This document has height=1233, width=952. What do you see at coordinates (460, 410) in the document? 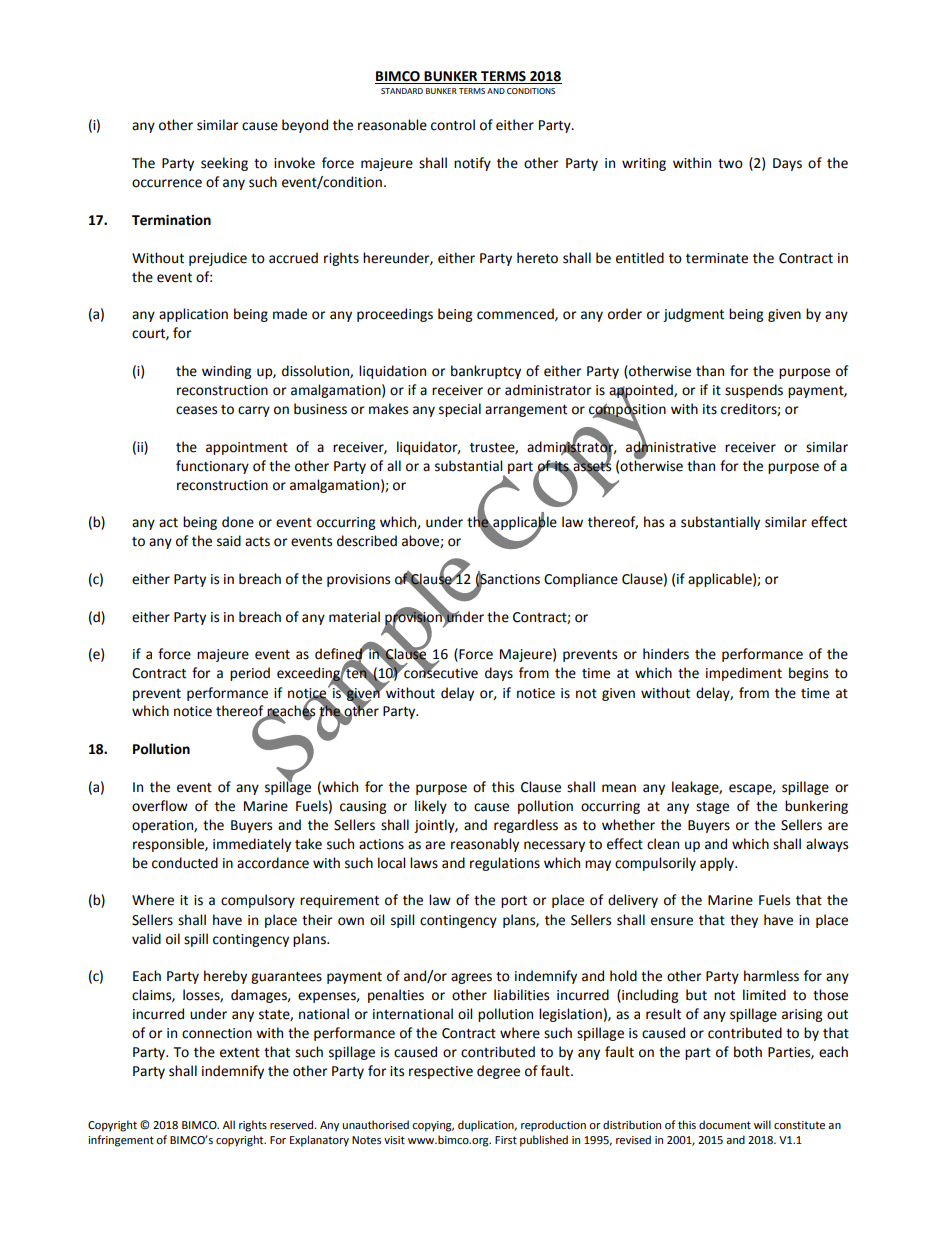
I see `special` at bounding box center [460, 410].
